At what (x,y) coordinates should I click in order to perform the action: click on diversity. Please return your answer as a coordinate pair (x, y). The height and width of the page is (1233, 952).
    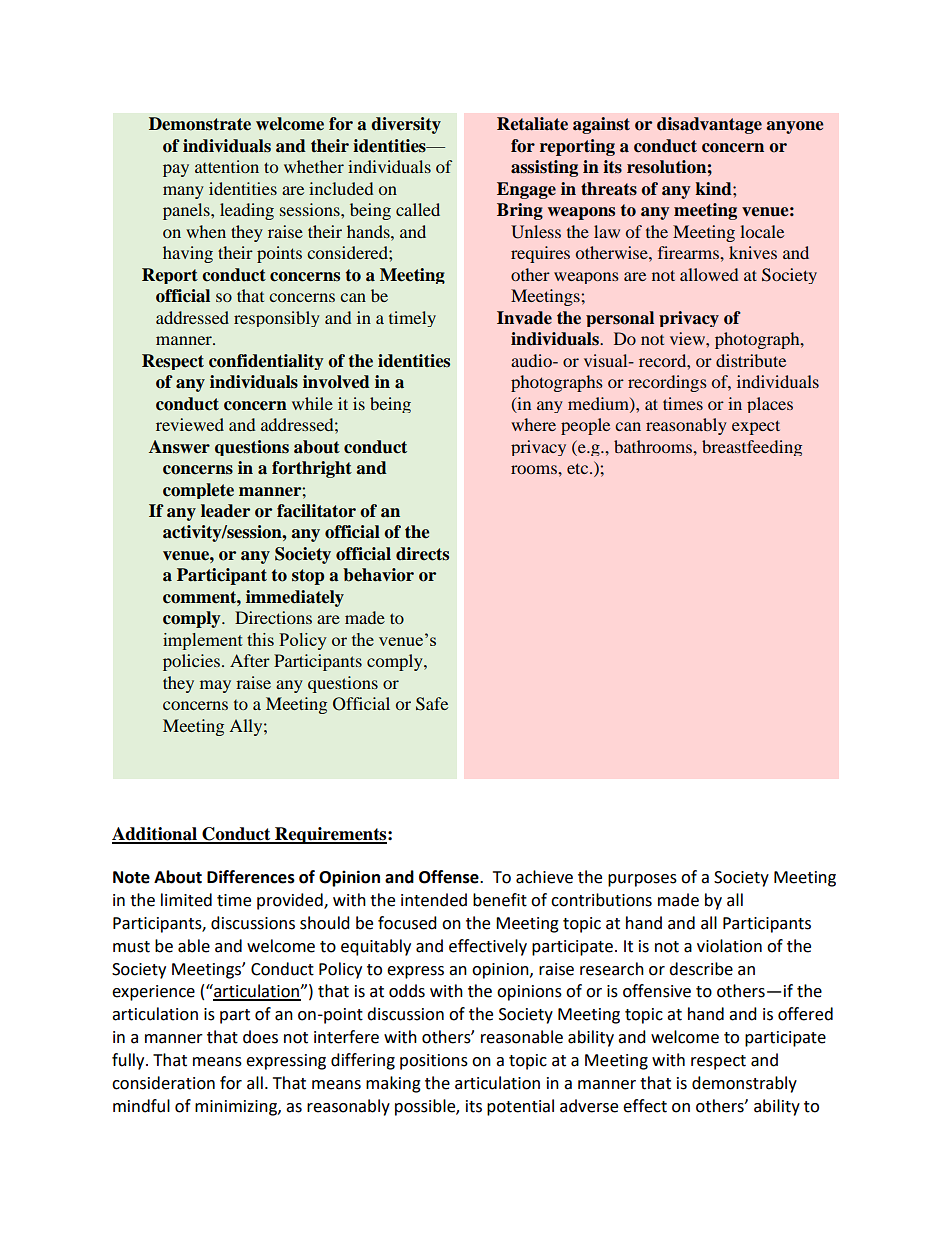
    Looking at the image, I should click on (406, 125).
